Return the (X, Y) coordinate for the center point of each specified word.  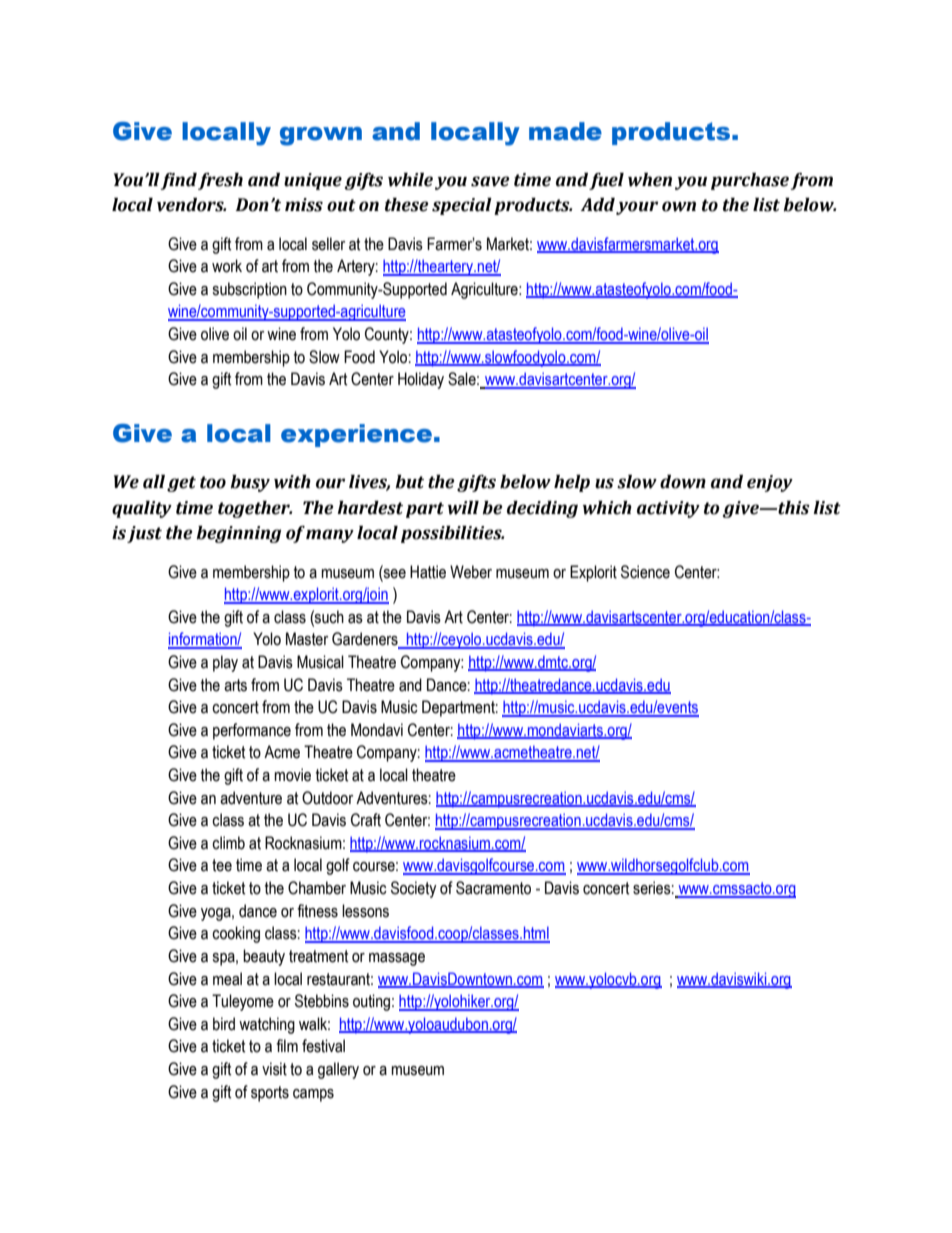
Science (645, 572)
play (225, 663)
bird (224, 1024)
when (650, 180)
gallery (338, 1070)
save (490, 181)
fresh (220, 181)
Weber (471, 572)
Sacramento (493, 888)
